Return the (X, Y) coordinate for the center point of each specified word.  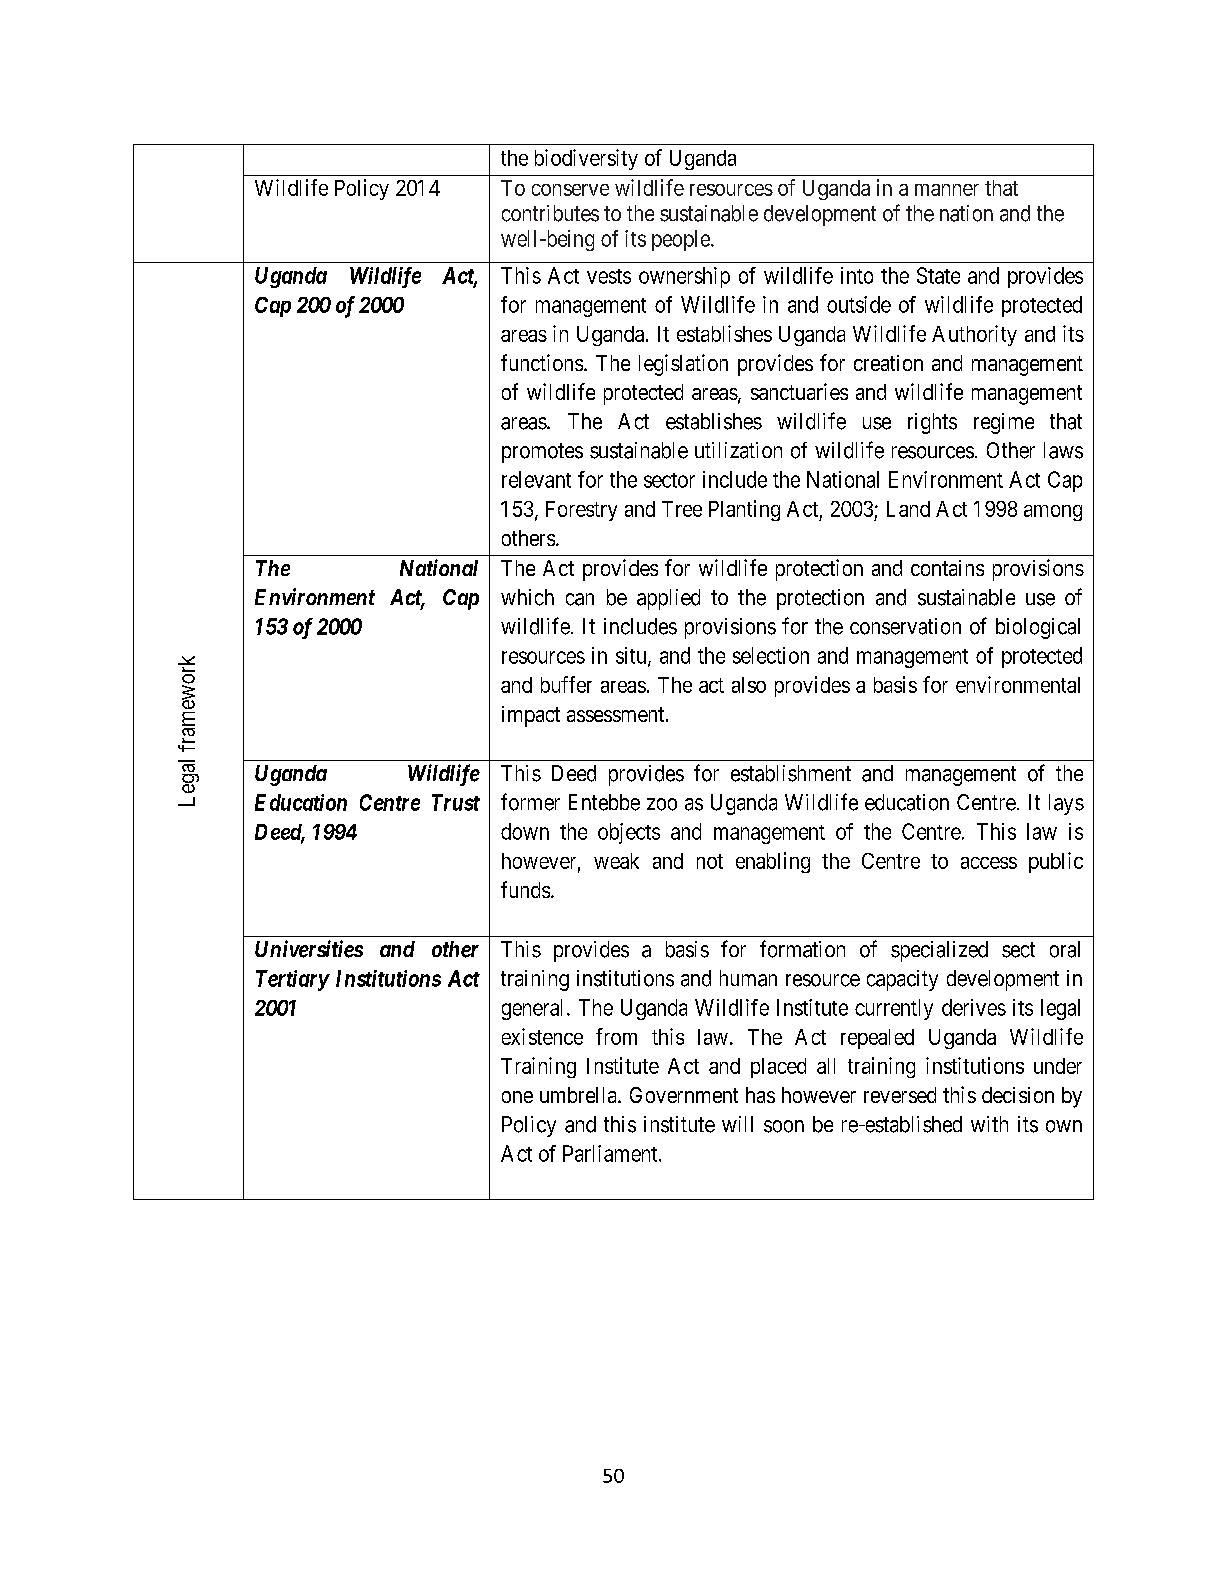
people (682, 240)
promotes (542, 453)
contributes (550, 213)
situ (632, 656)
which (527, 597)
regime (1004, 423)
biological (1038, 628)
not (710, 861)
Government (684, 1095)
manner (947, 190)
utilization (738, 450)
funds (525, 889)
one (517, 1097)
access (989, 863)
